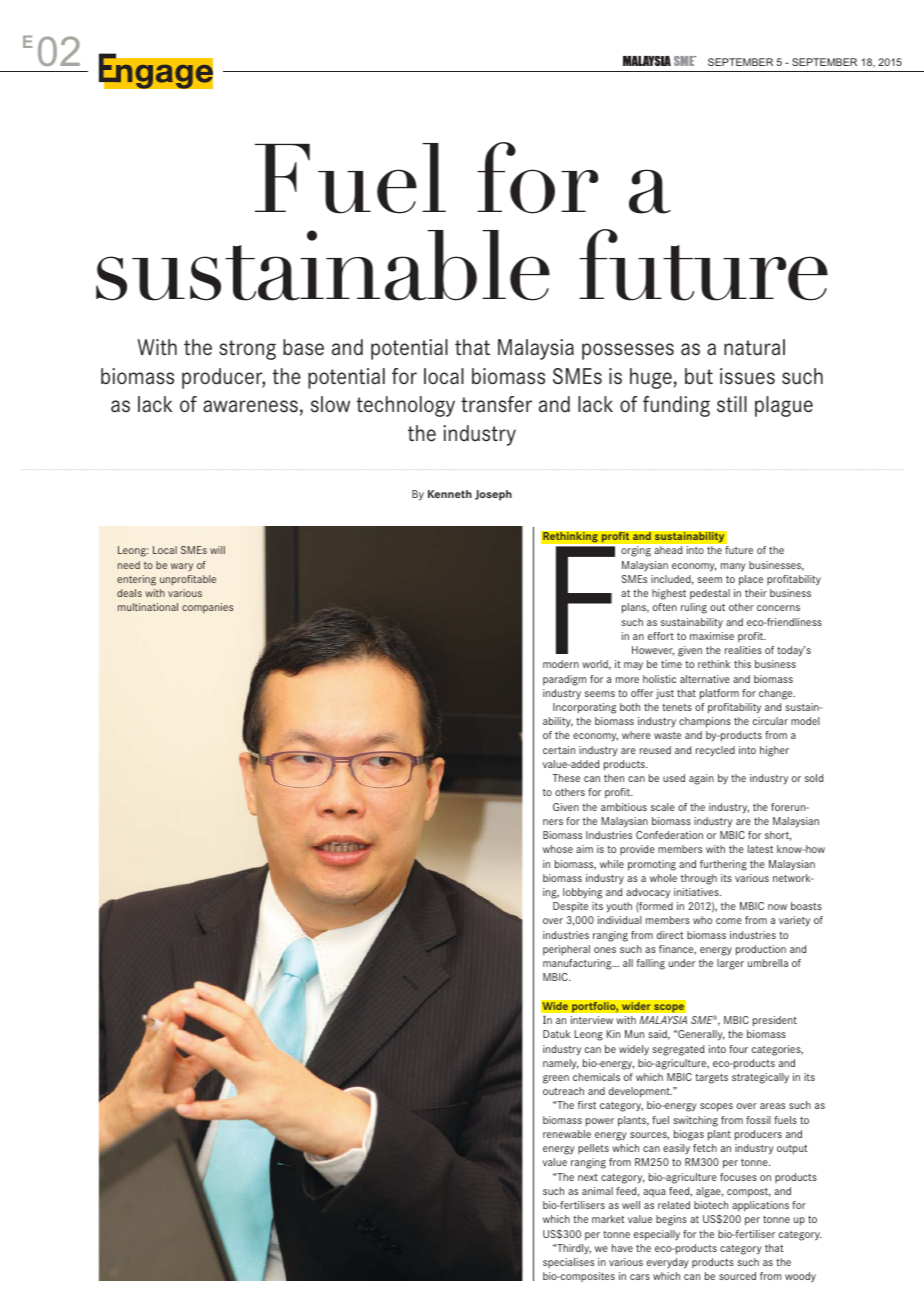 This screenshot has height=1311, width=924. Describe the element at coordinates (556, 1079) in the screenshot. I see `green` at that location.
